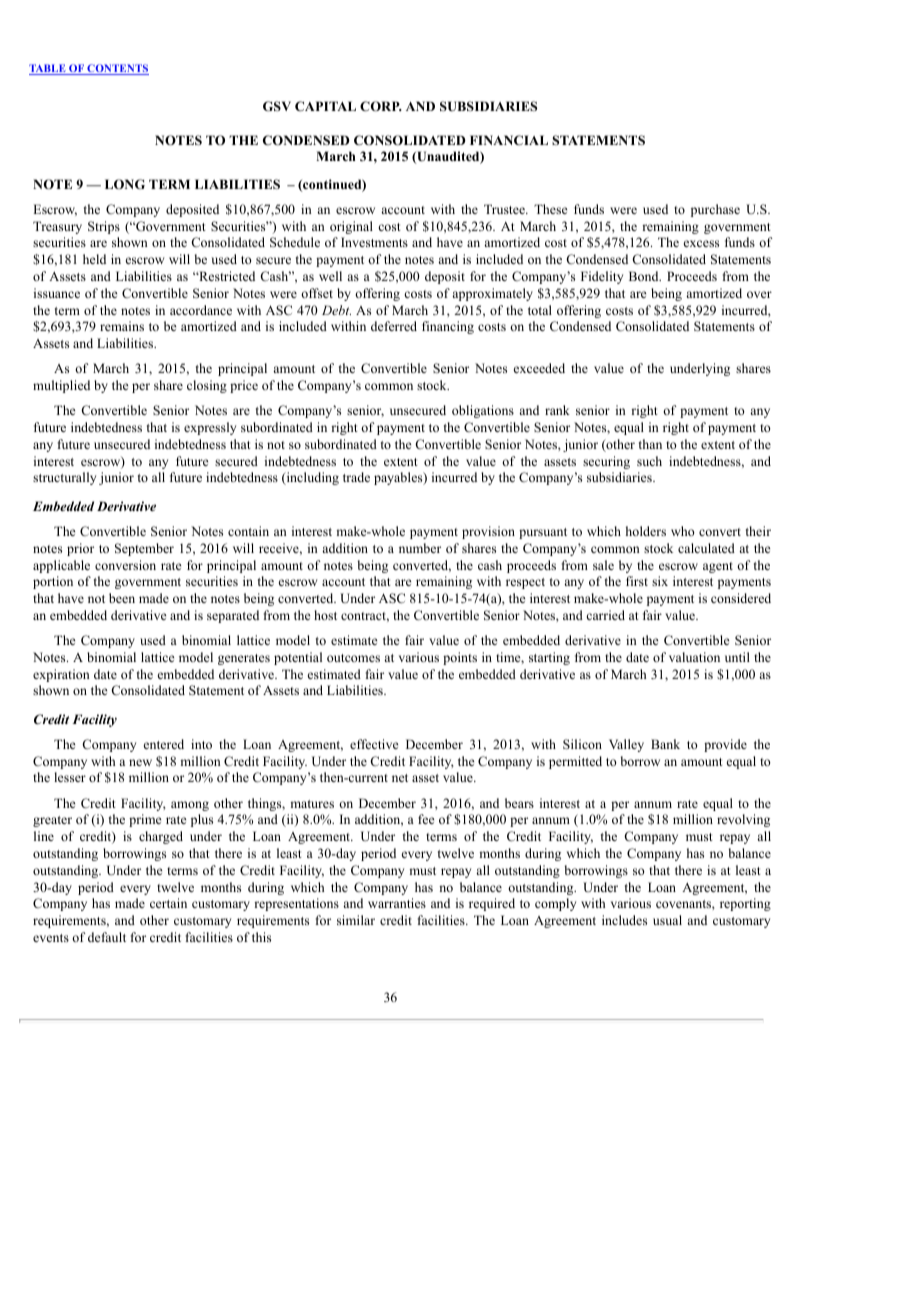 This image has width=924, height=1308. What do you see at coordinates (117, 69) in the image?
I see `CONTENTS` at bounding box center [117, 69].
